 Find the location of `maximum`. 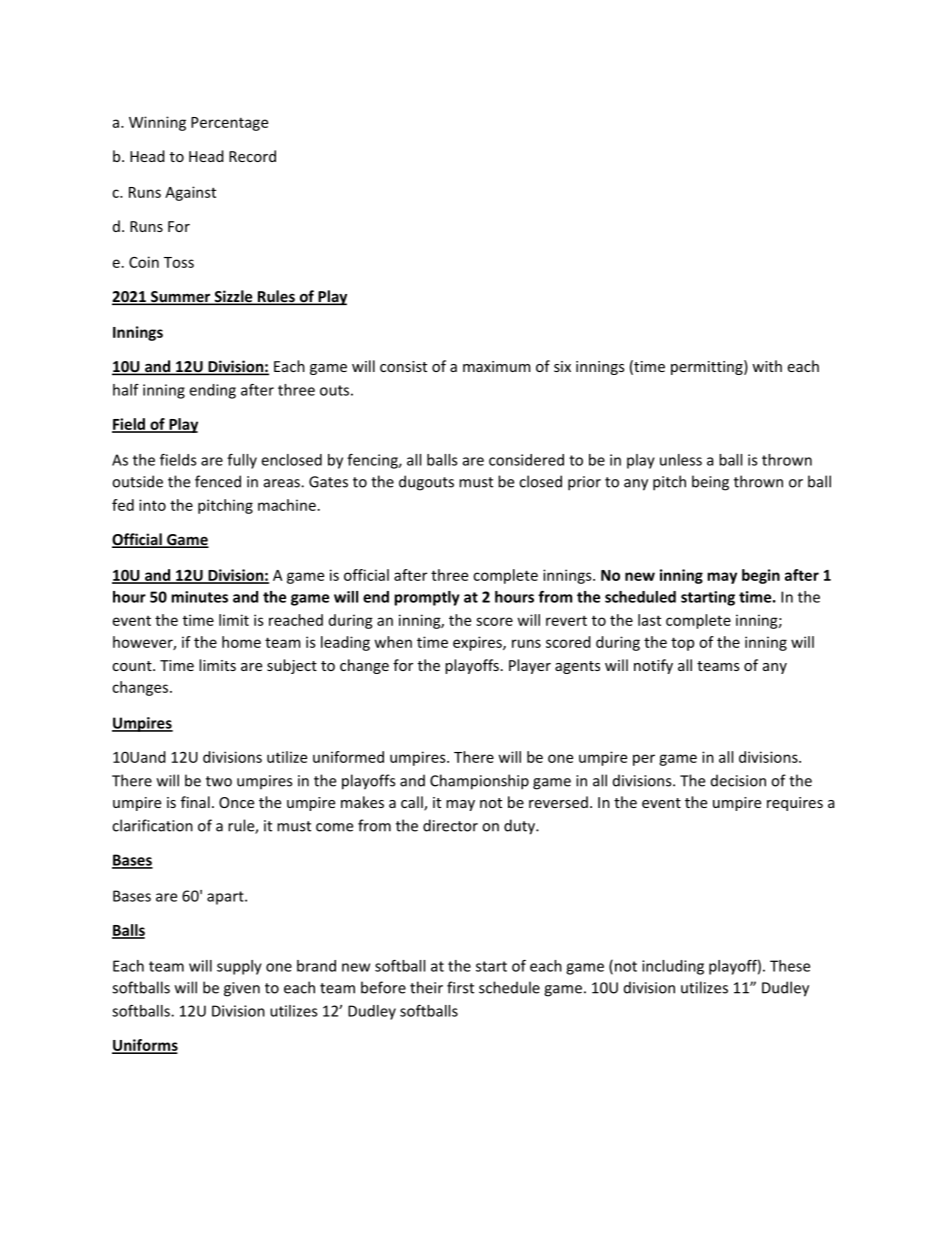

maximum is located at coordinates (496, 366).
